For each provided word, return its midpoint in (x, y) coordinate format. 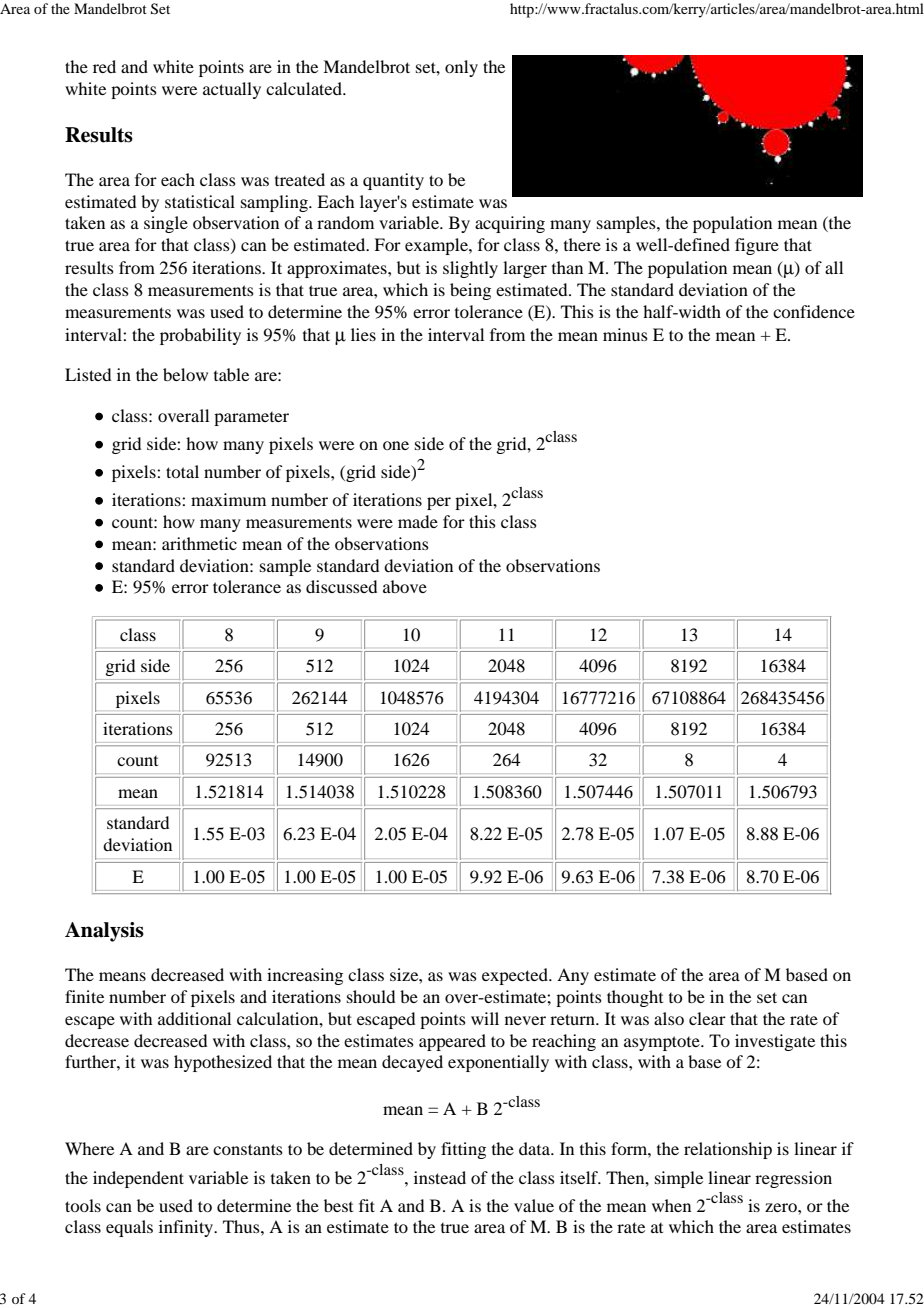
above (405, 586)
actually (232, 90)
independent (138, 1179)
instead (440, 1177)
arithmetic (199, 543)
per (439, 503)
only (461, 68)
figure (757, 246)
